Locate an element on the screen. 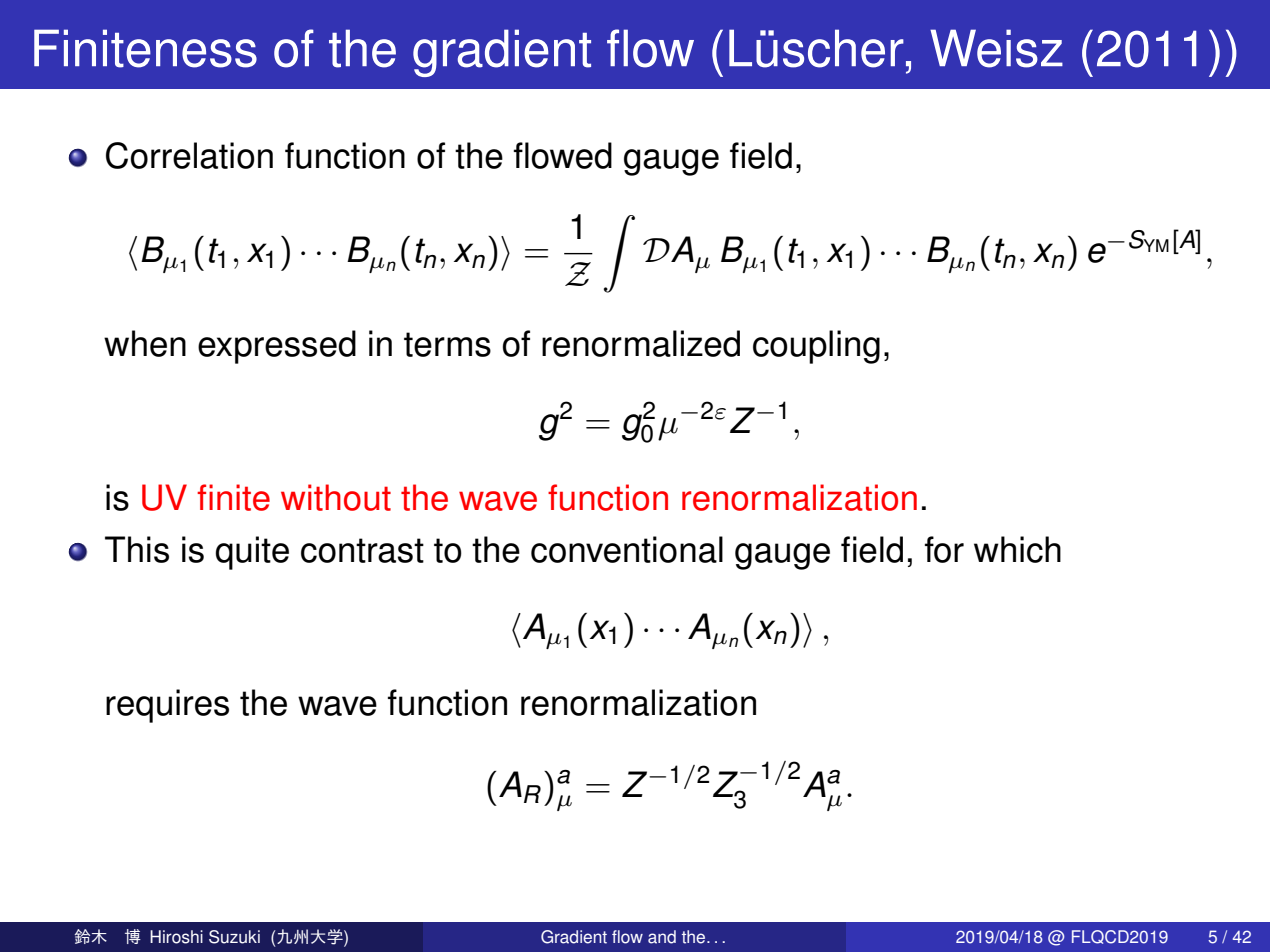  without is located at coordinates (336, 497).
